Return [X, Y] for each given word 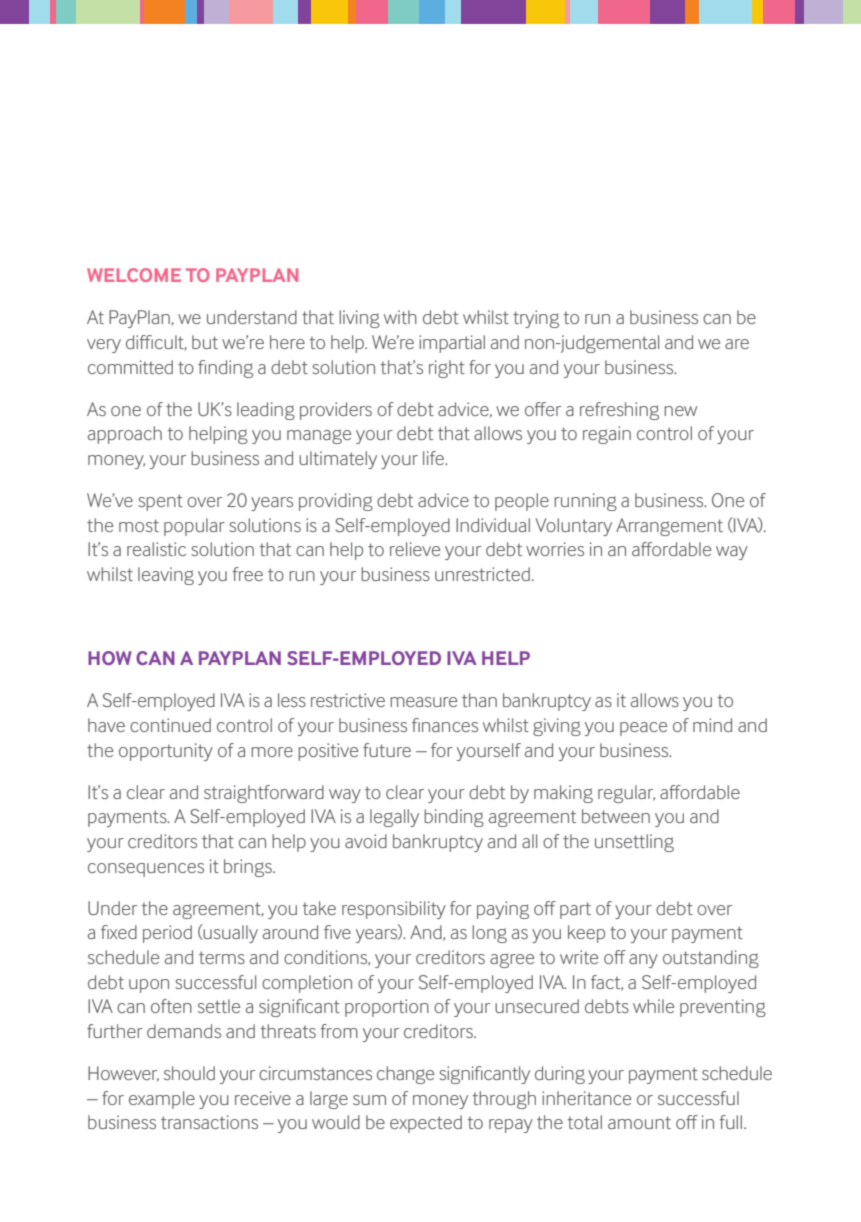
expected [426, 1124]
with [400, 317]
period [167, 934]
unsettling [634, 843]
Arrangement [669, 527]
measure [423, 702]
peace [643, 729]
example [162, 1100]
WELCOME [134, 275]
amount [639, 1122]
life [435, 458]
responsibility [394, 910]
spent [160, 502]
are [737, 344]
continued [170, 725]
